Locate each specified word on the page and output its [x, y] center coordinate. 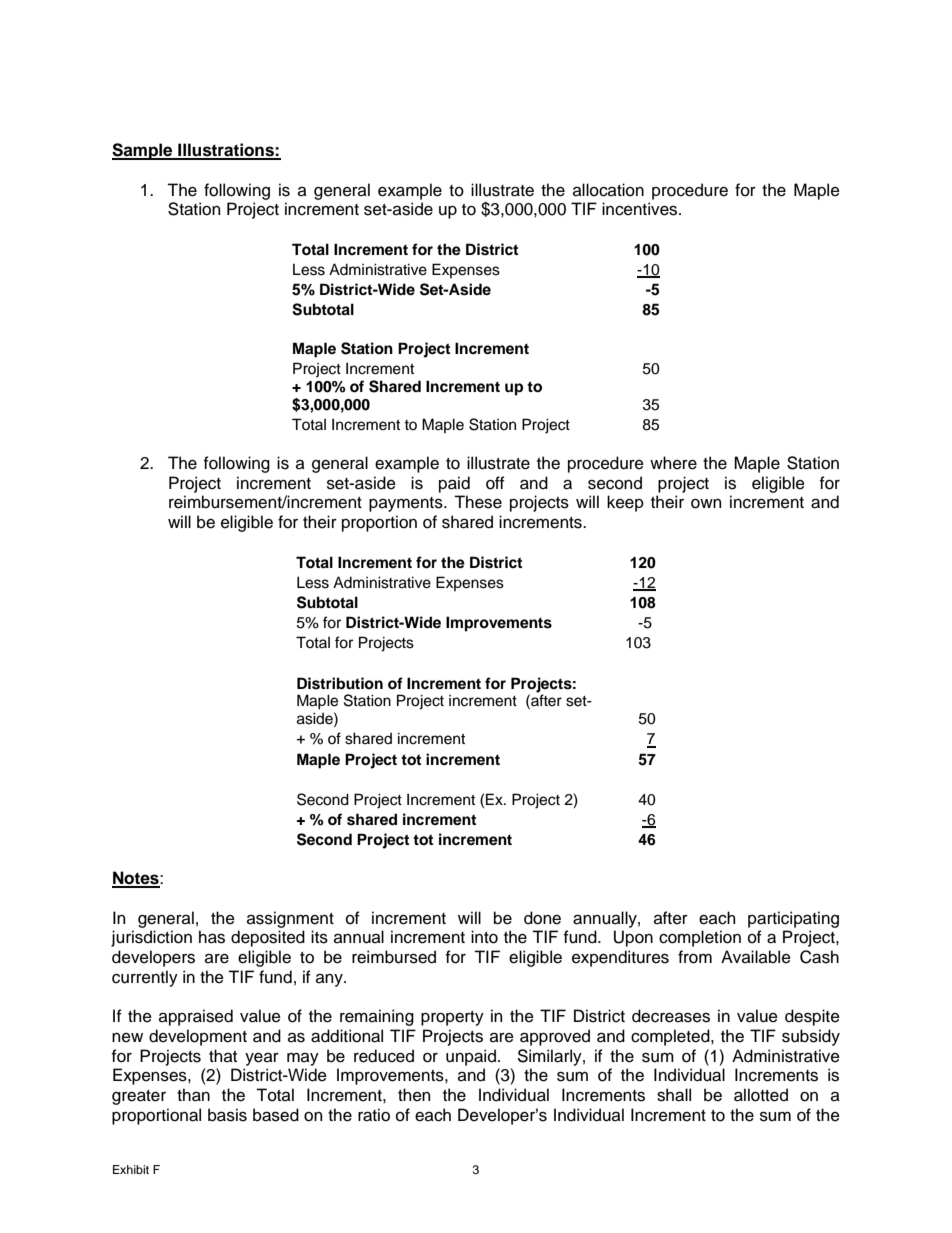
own [706, 504]
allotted [761, 1095]
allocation [608, 190]
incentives [641, 209]
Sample [143, 151]
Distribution [340, 683]
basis [227, 1115]
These [478, 502]
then [414, 1095]
